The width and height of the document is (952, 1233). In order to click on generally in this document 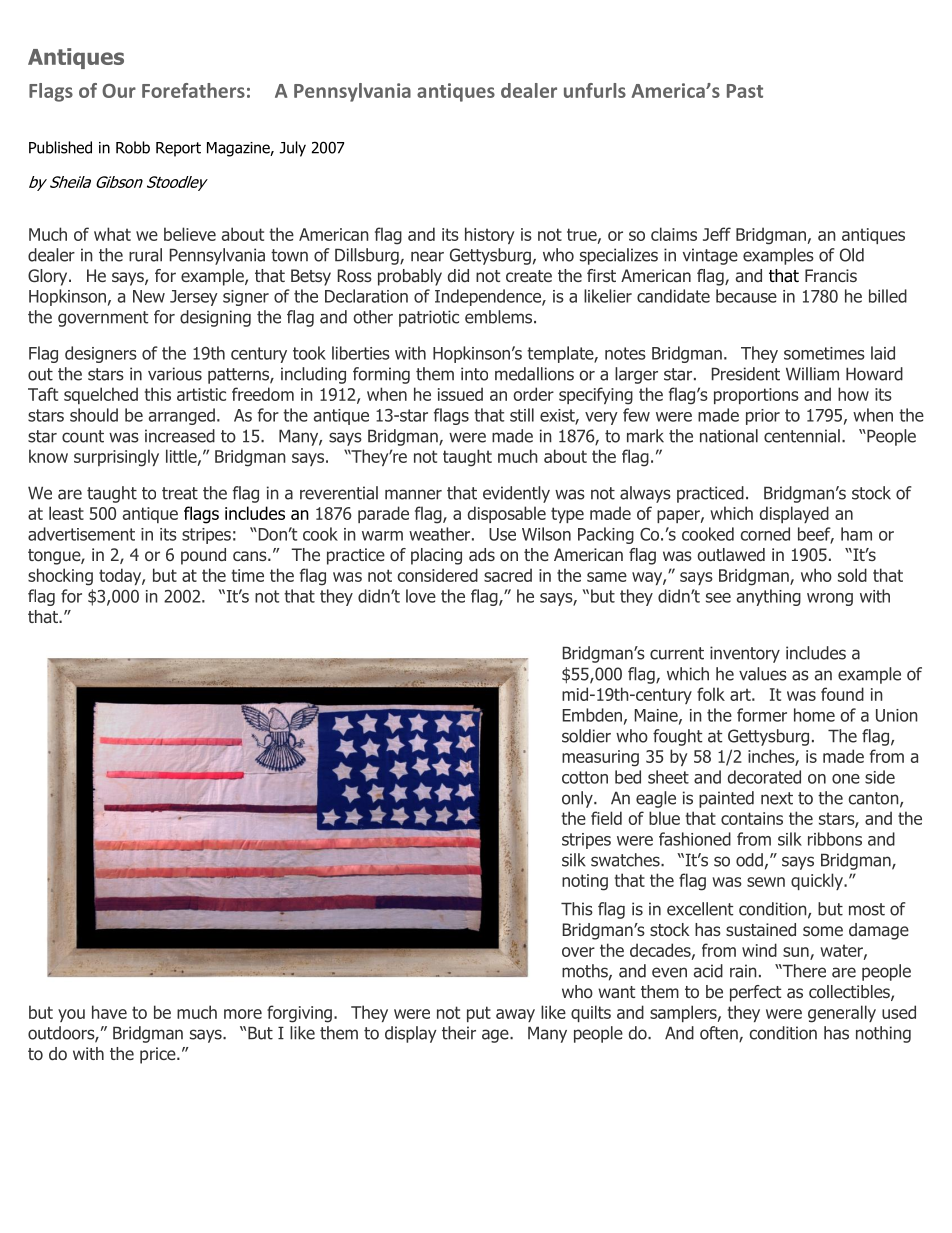, I will do `click(842, 1014)`.
